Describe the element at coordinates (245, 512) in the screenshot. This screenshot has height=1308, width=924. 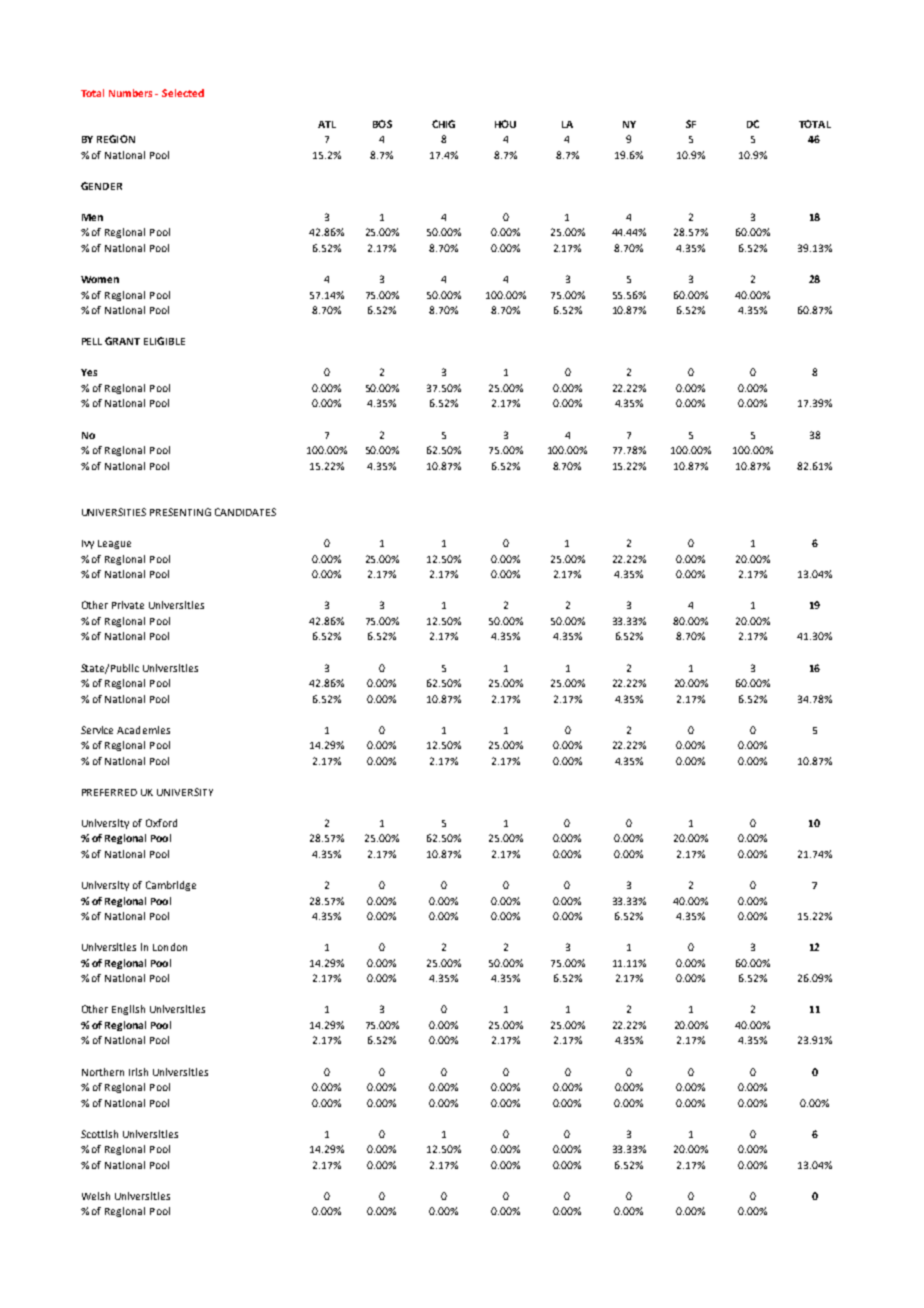
I see `CANDIDATES` at that location.
